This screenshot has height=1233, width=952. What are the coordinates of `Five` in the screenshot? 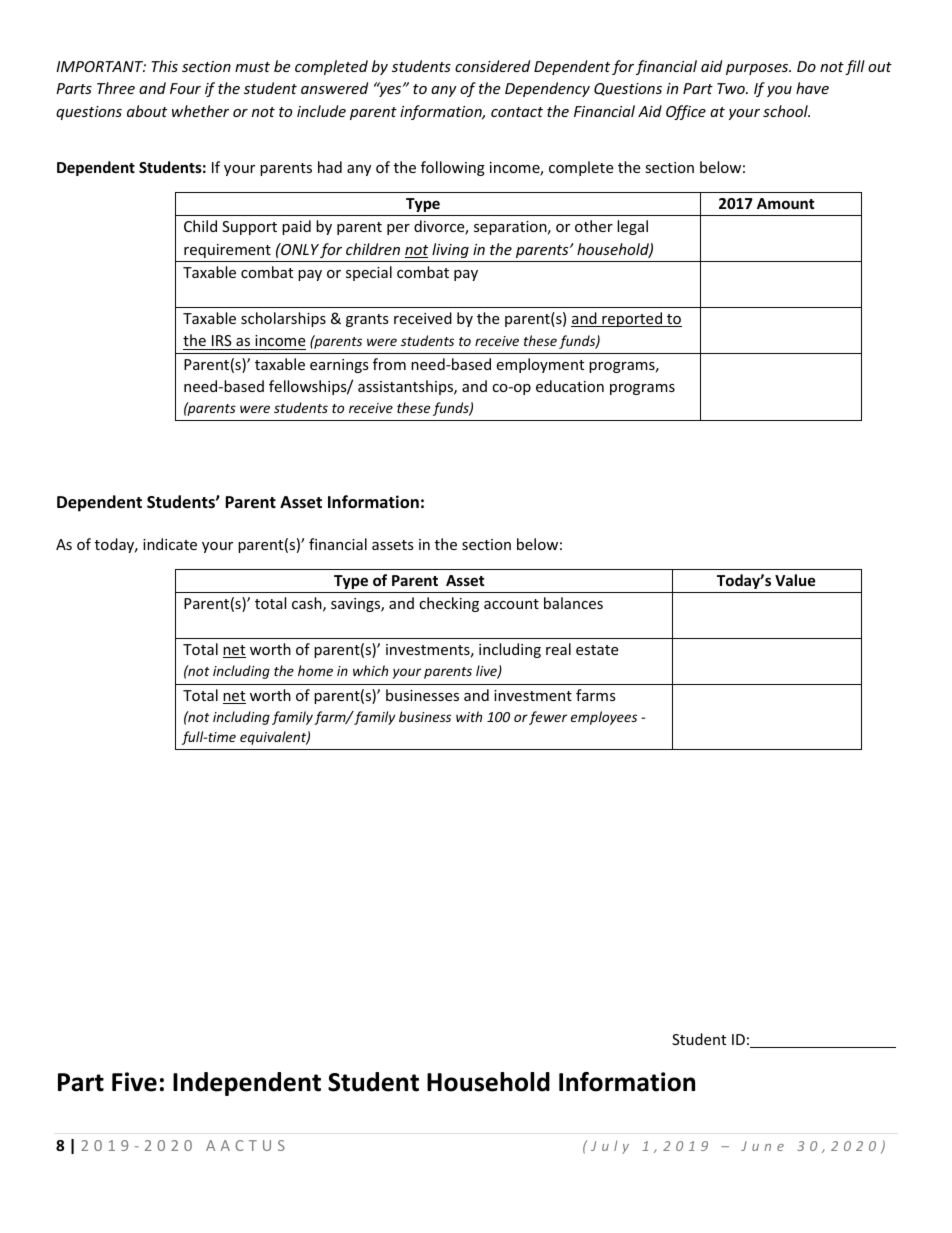 It's located at (134, 1082).
